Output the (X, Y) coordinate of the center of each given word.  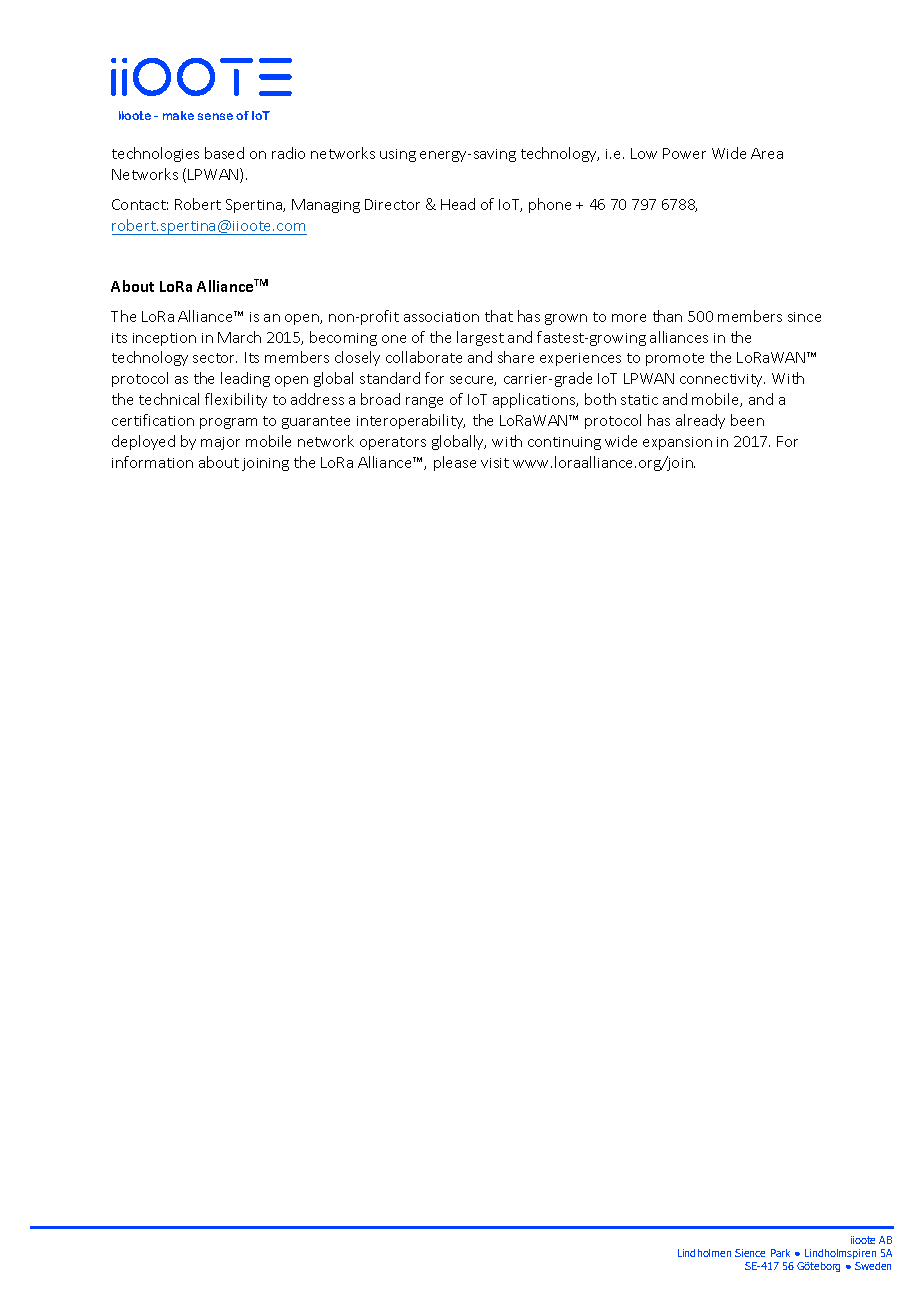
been (747, 420)
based (224, 153)
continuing (564, 443)
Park (780, 1253)
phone (550, 205)
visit (495, 463)
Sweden (873, 1266)
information (152, 462)
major (220, 443)
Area (767, 153)
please (455, 463)
